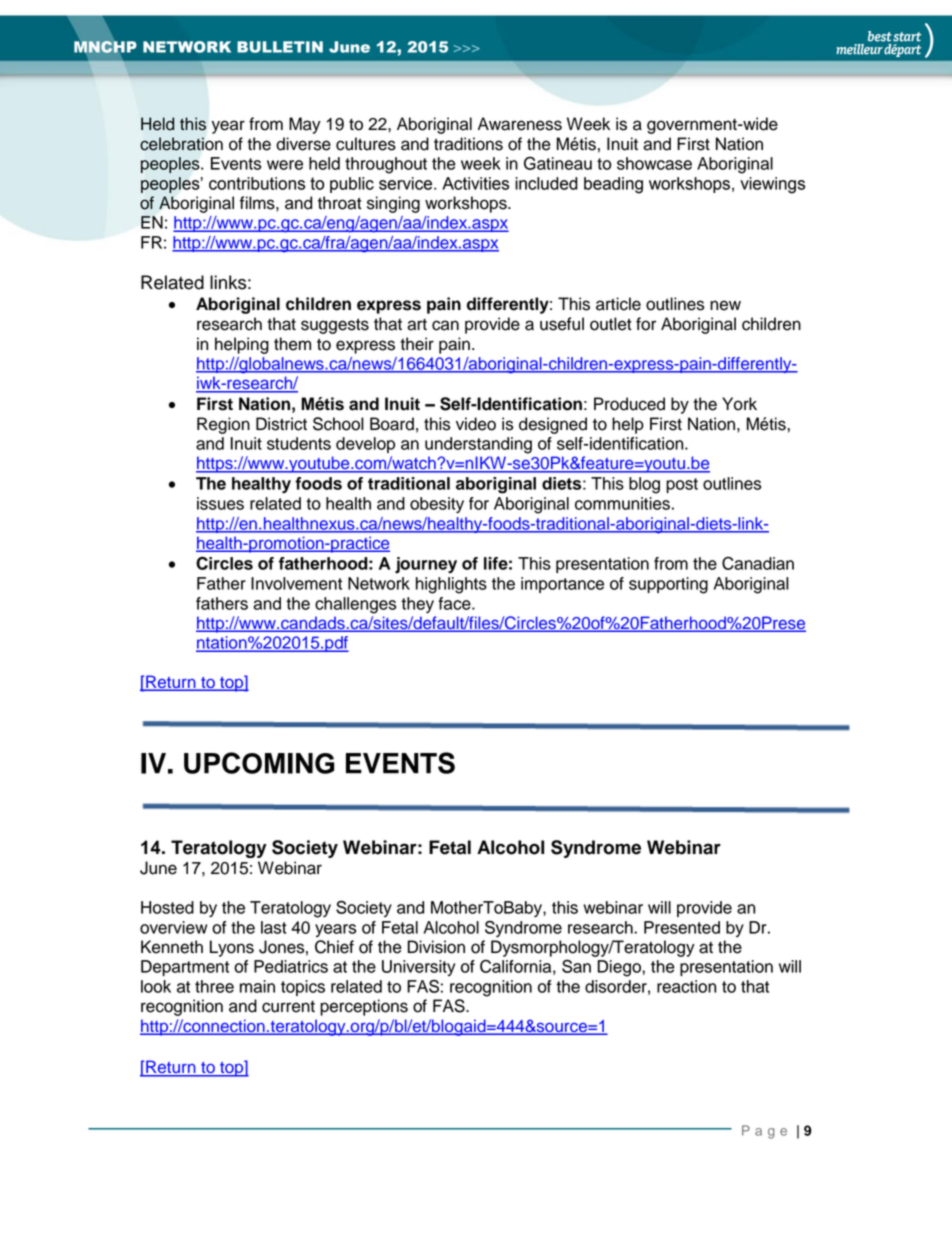 The width and height of the page is (952, 1233). Describe the element at coordinates (259, 763) in the page. I see `UPCOMING` at that location.
